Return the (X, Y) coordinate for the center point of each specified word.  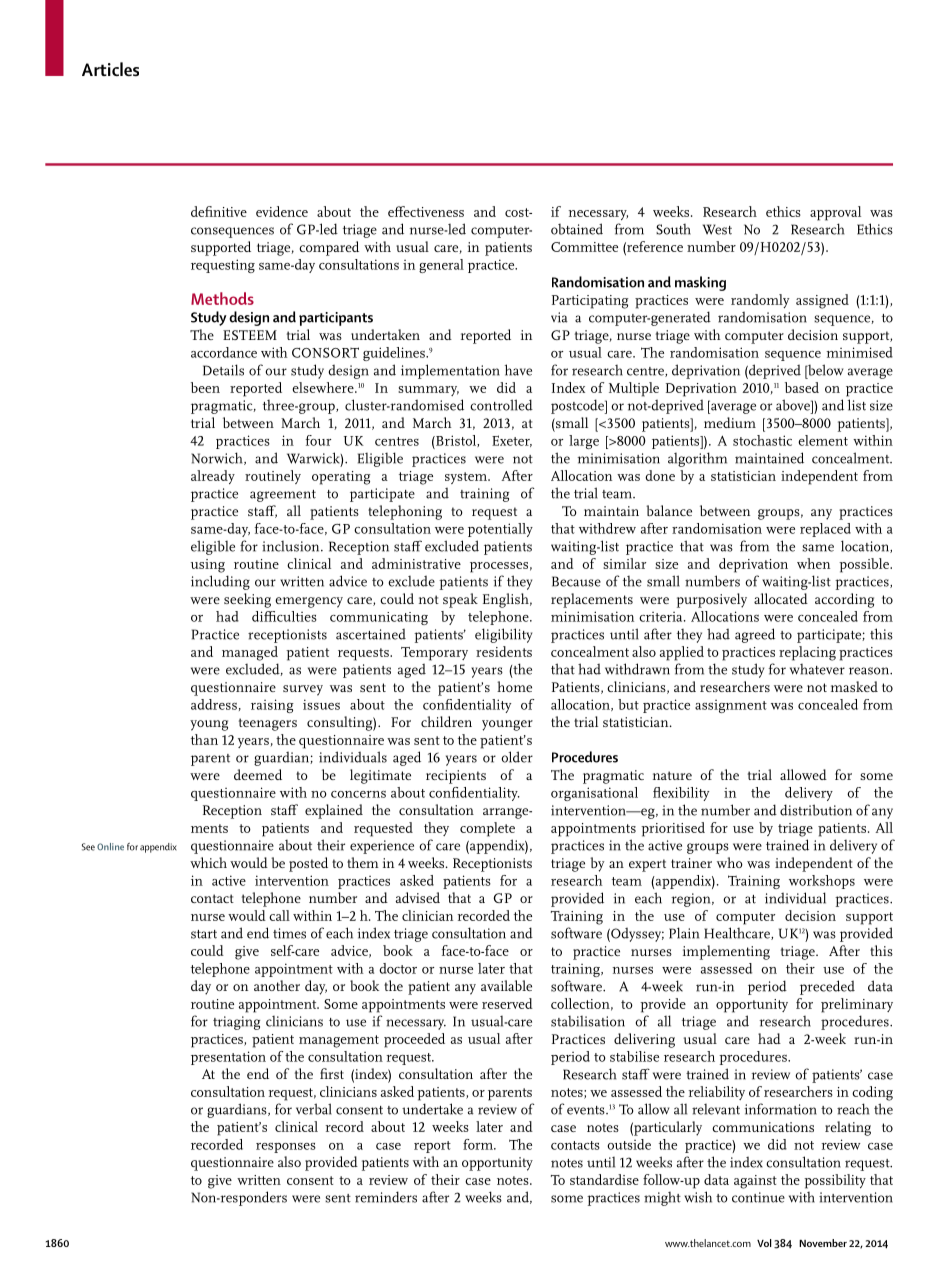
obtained (577, 229)
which (208, 862)
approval (835, 213)
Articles (110, 69)
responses (286, 1148)
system (467, 478)
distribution (816, 810)
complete (487, 829)
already (213, 477)
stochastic (762, 440)
